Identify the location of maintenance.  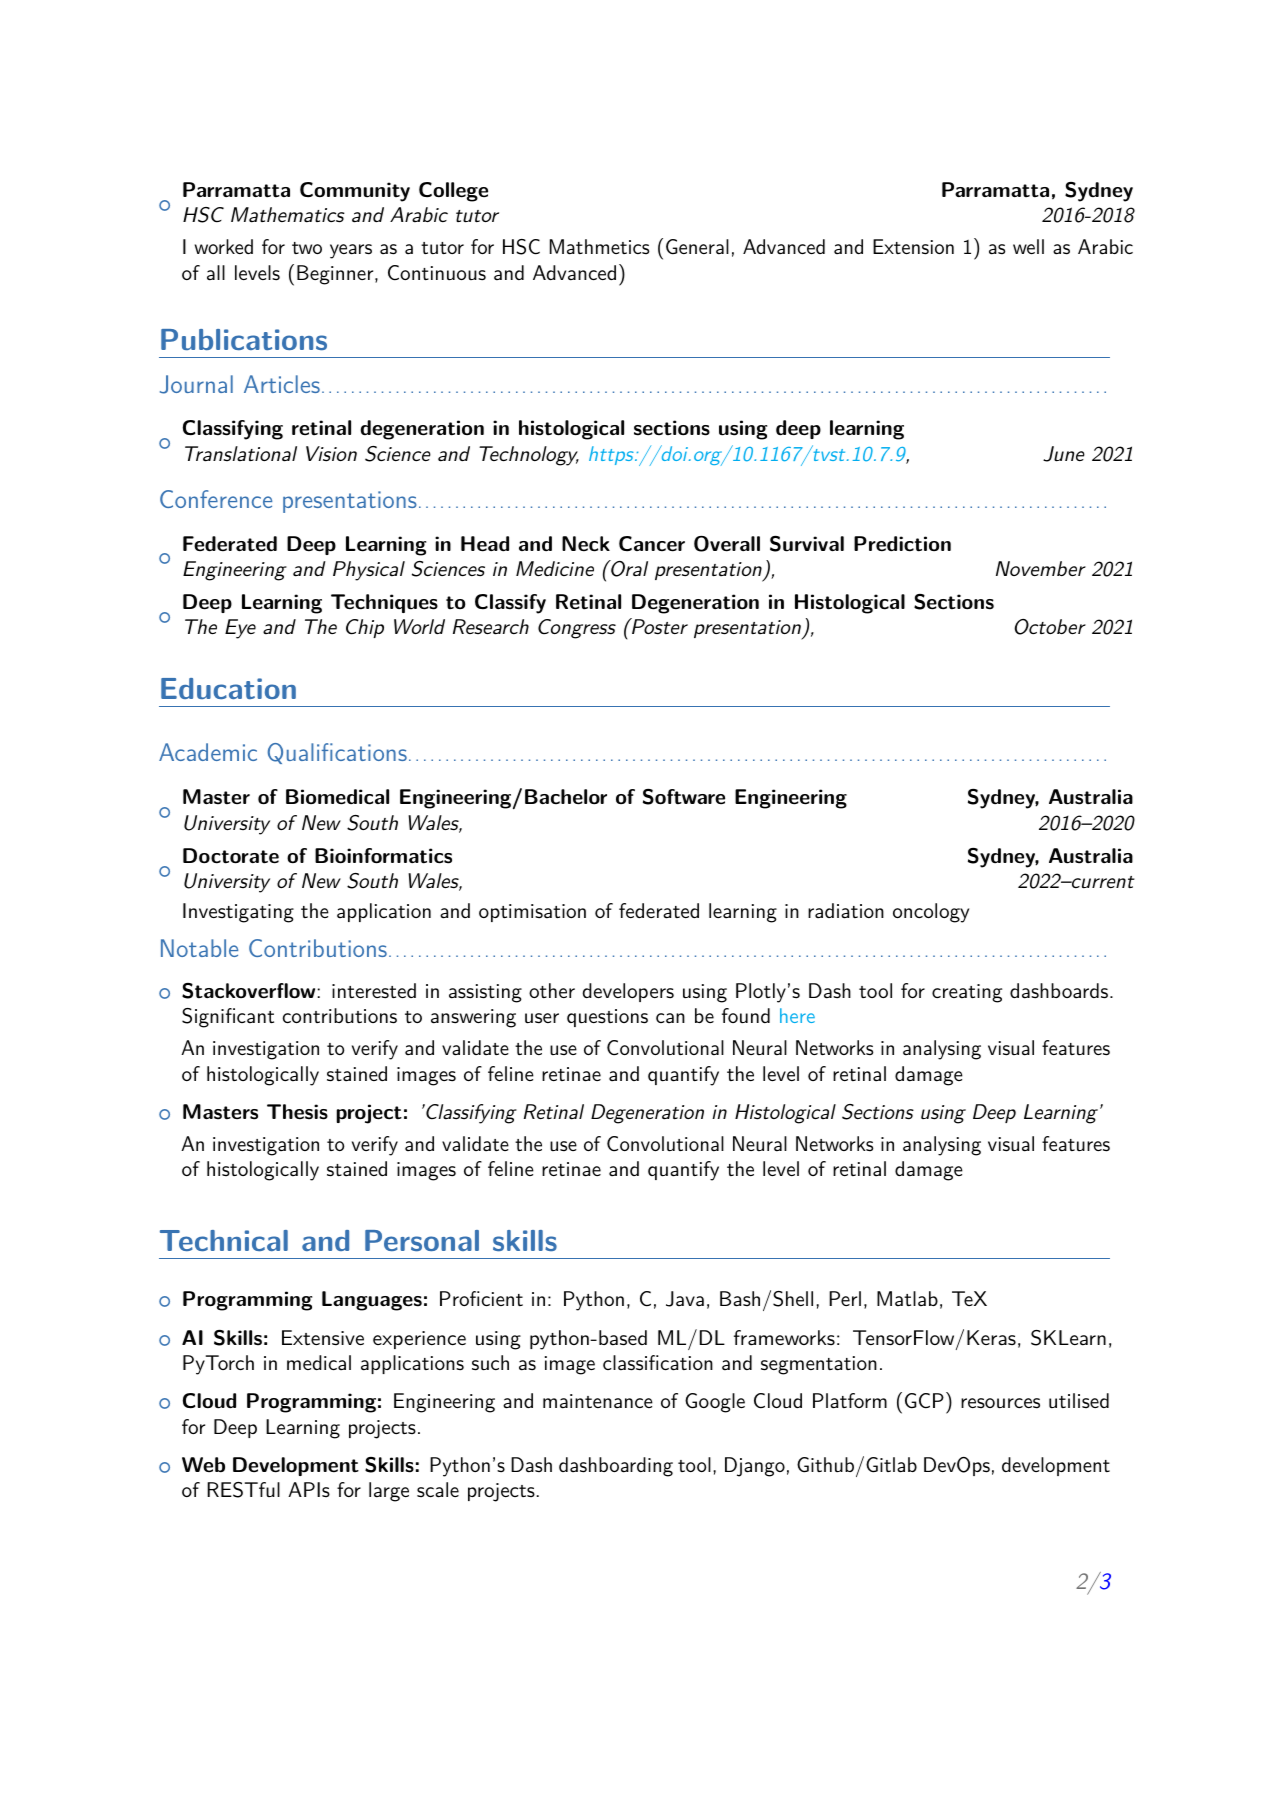
(598, 1401).
